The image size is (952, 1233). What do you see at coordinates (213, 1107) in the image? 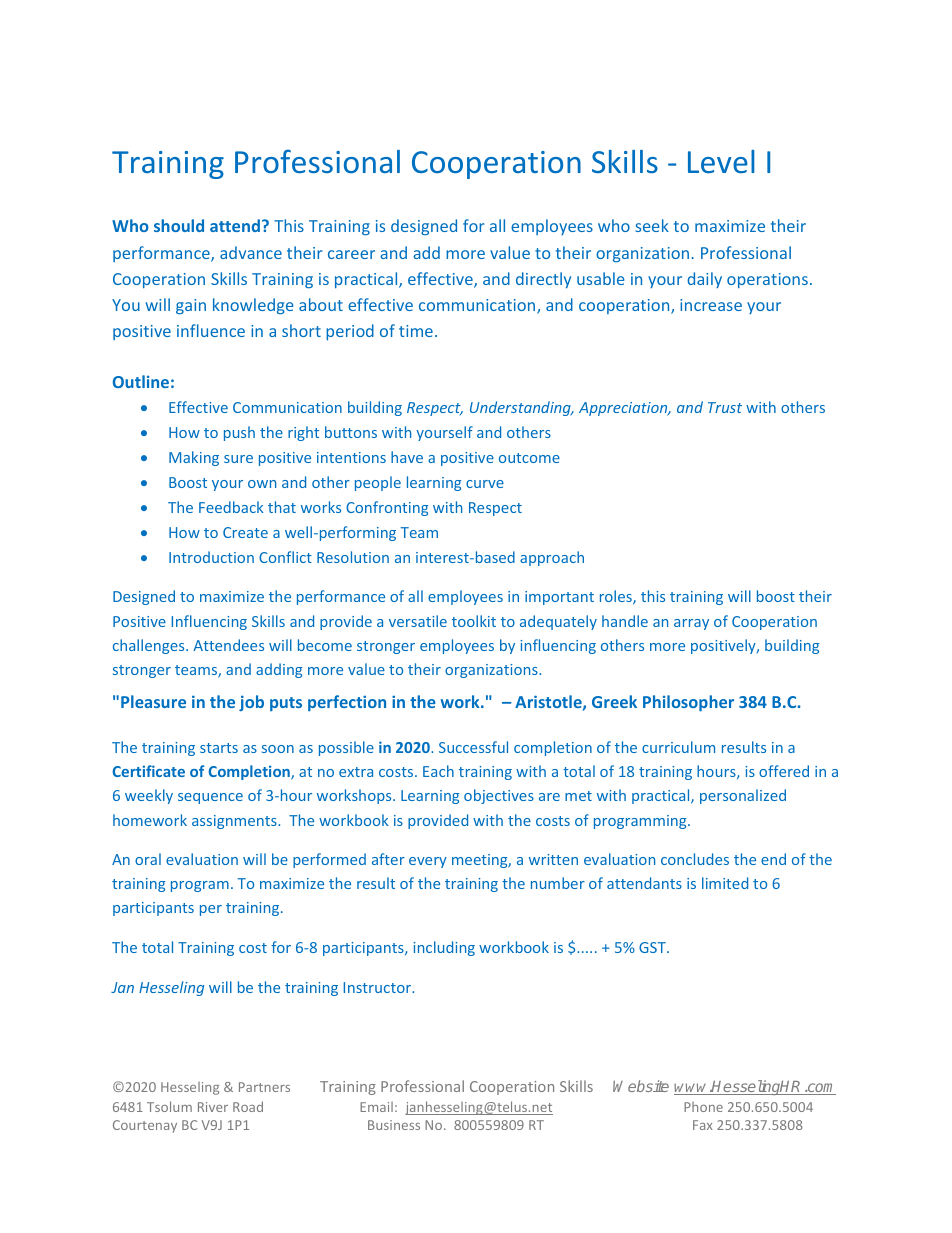
I see `River` at bounding box center [213, 1107].
